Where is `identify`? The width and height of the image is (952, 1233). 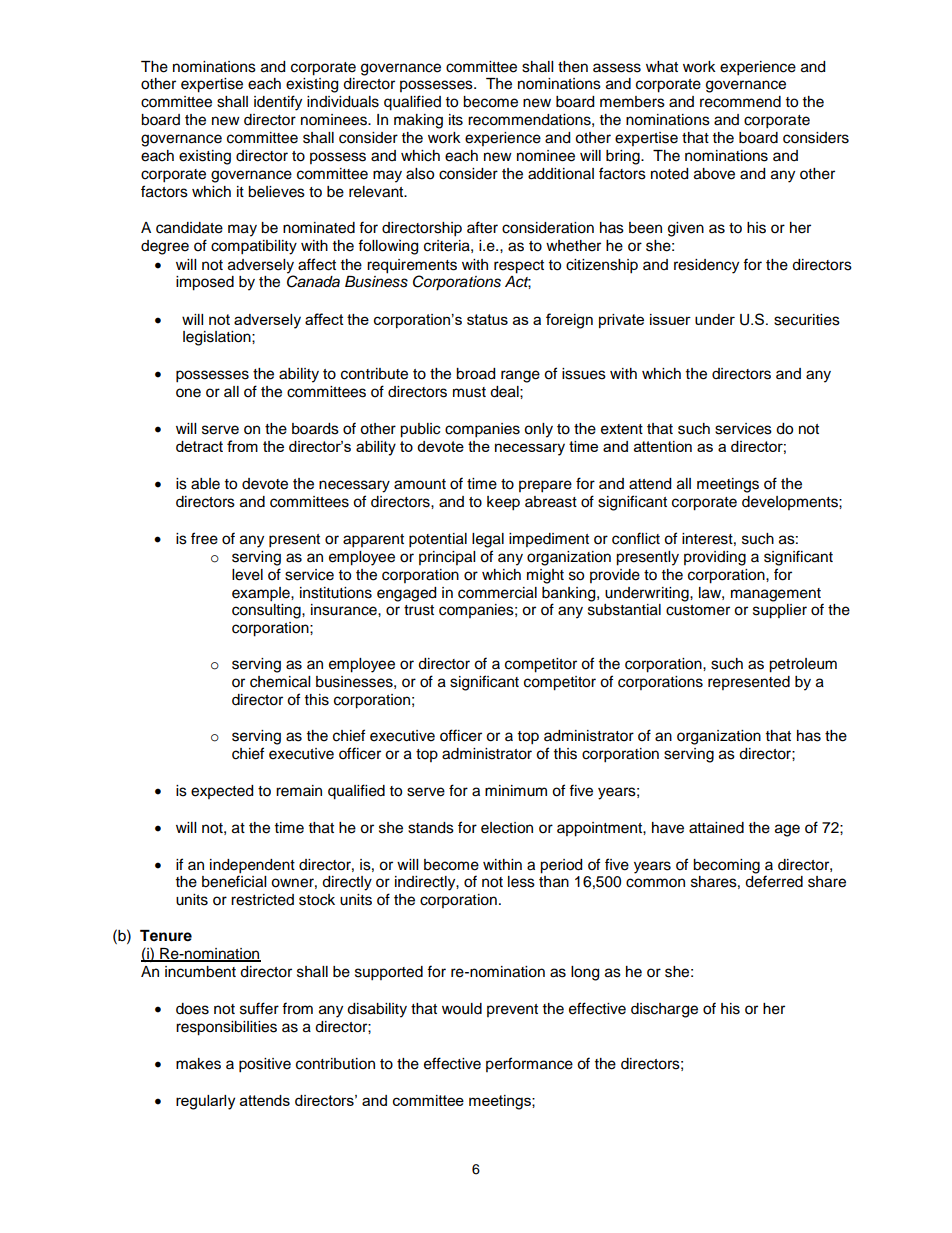
identify is located at coordinates (278, 103).
